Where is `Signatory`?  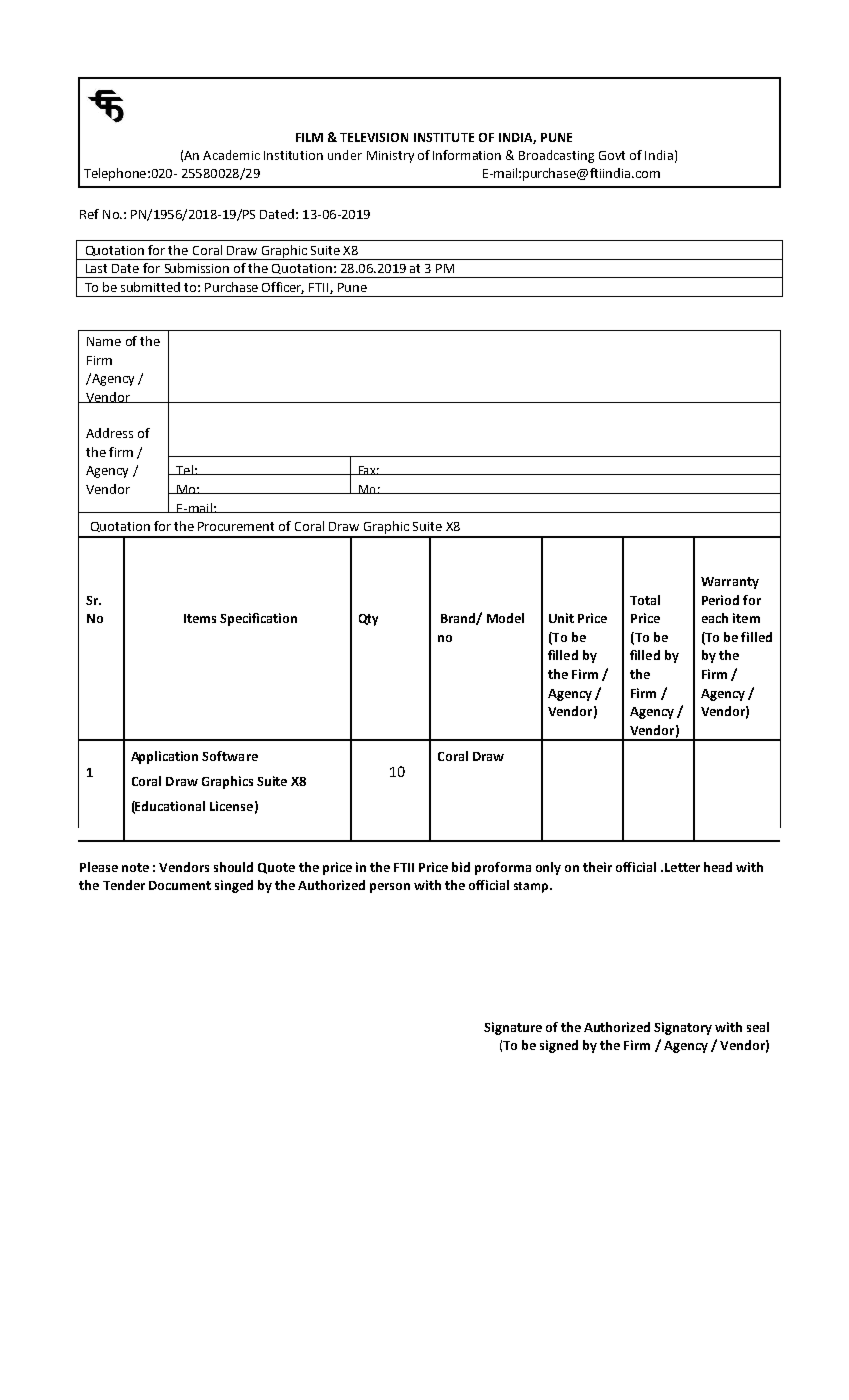
Signatory is located at coordinates (683, 1028).
